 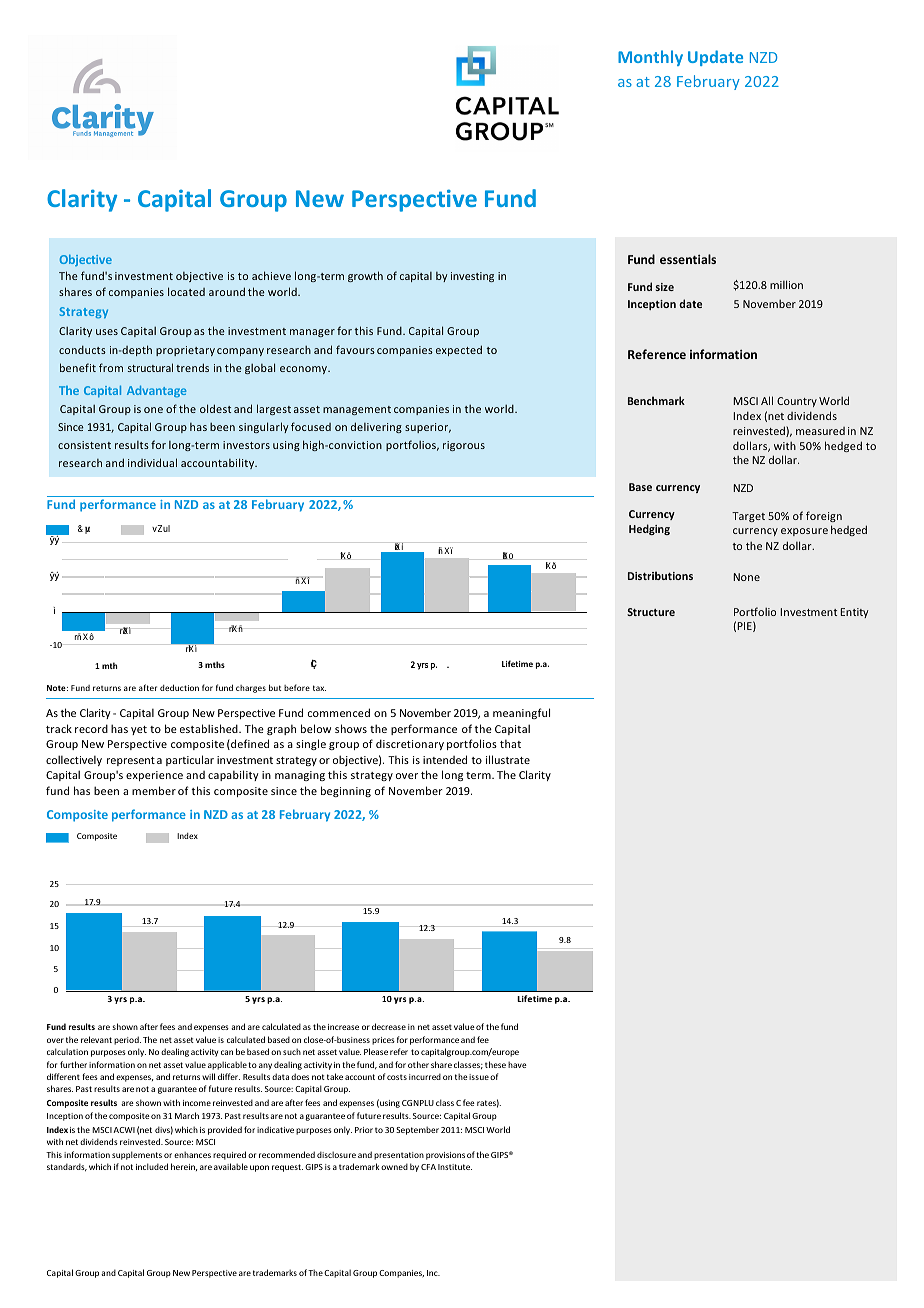 What do you see at coordinates (767, 400) in the screenshot?
I see `All` at bounding box center [767, 400].
